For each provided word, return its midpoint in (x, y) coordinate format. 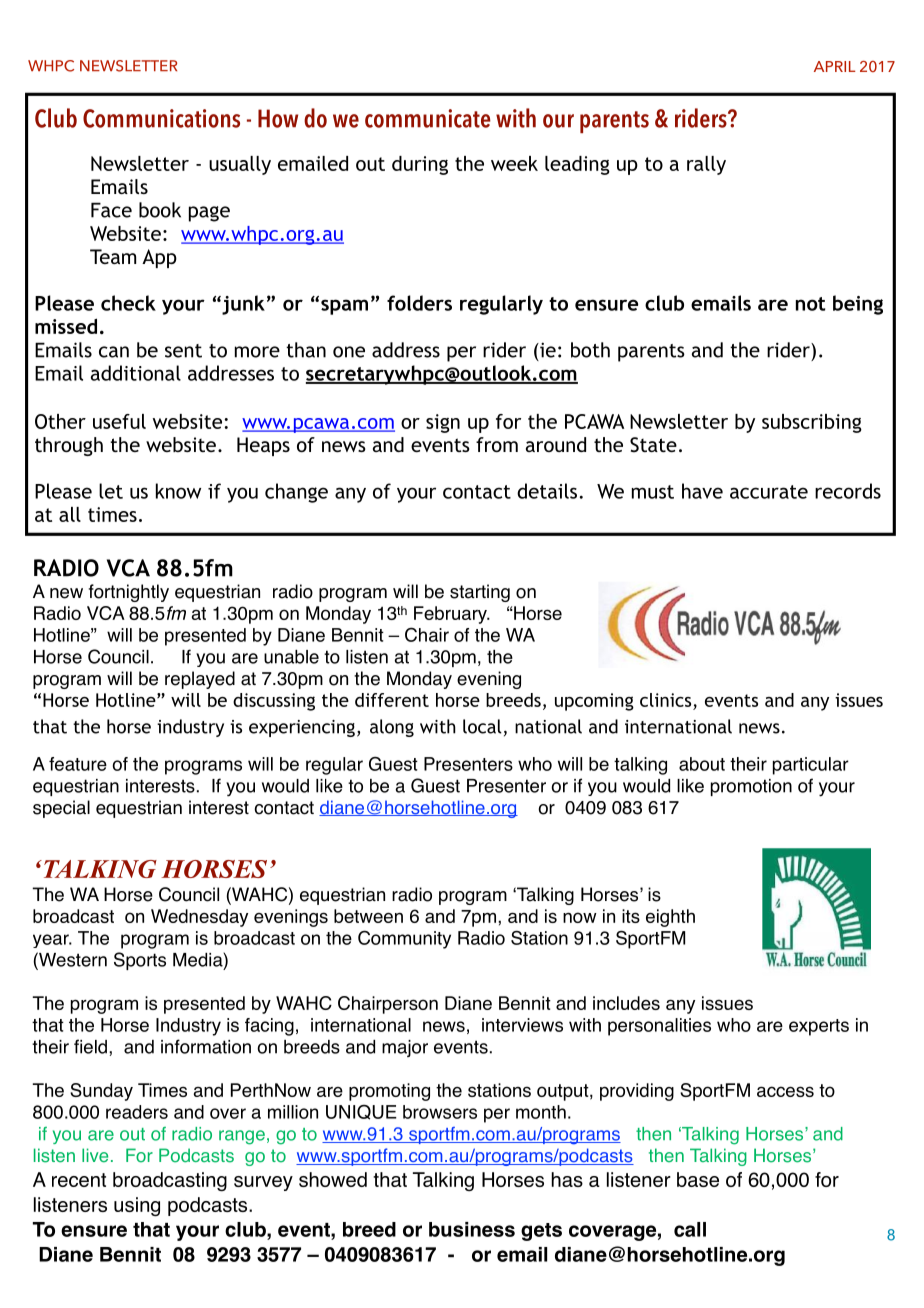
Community (404, 939)
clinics (665, 700)
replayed (200, 680)
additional (136, 373)
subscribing (812, 423)
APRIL (835, 66)
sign (443, 423)
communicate (428, 118)
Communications (161, 118)
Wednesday (199, 918)
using (137, 1207)
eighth (670, 918)
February (451, 615)
